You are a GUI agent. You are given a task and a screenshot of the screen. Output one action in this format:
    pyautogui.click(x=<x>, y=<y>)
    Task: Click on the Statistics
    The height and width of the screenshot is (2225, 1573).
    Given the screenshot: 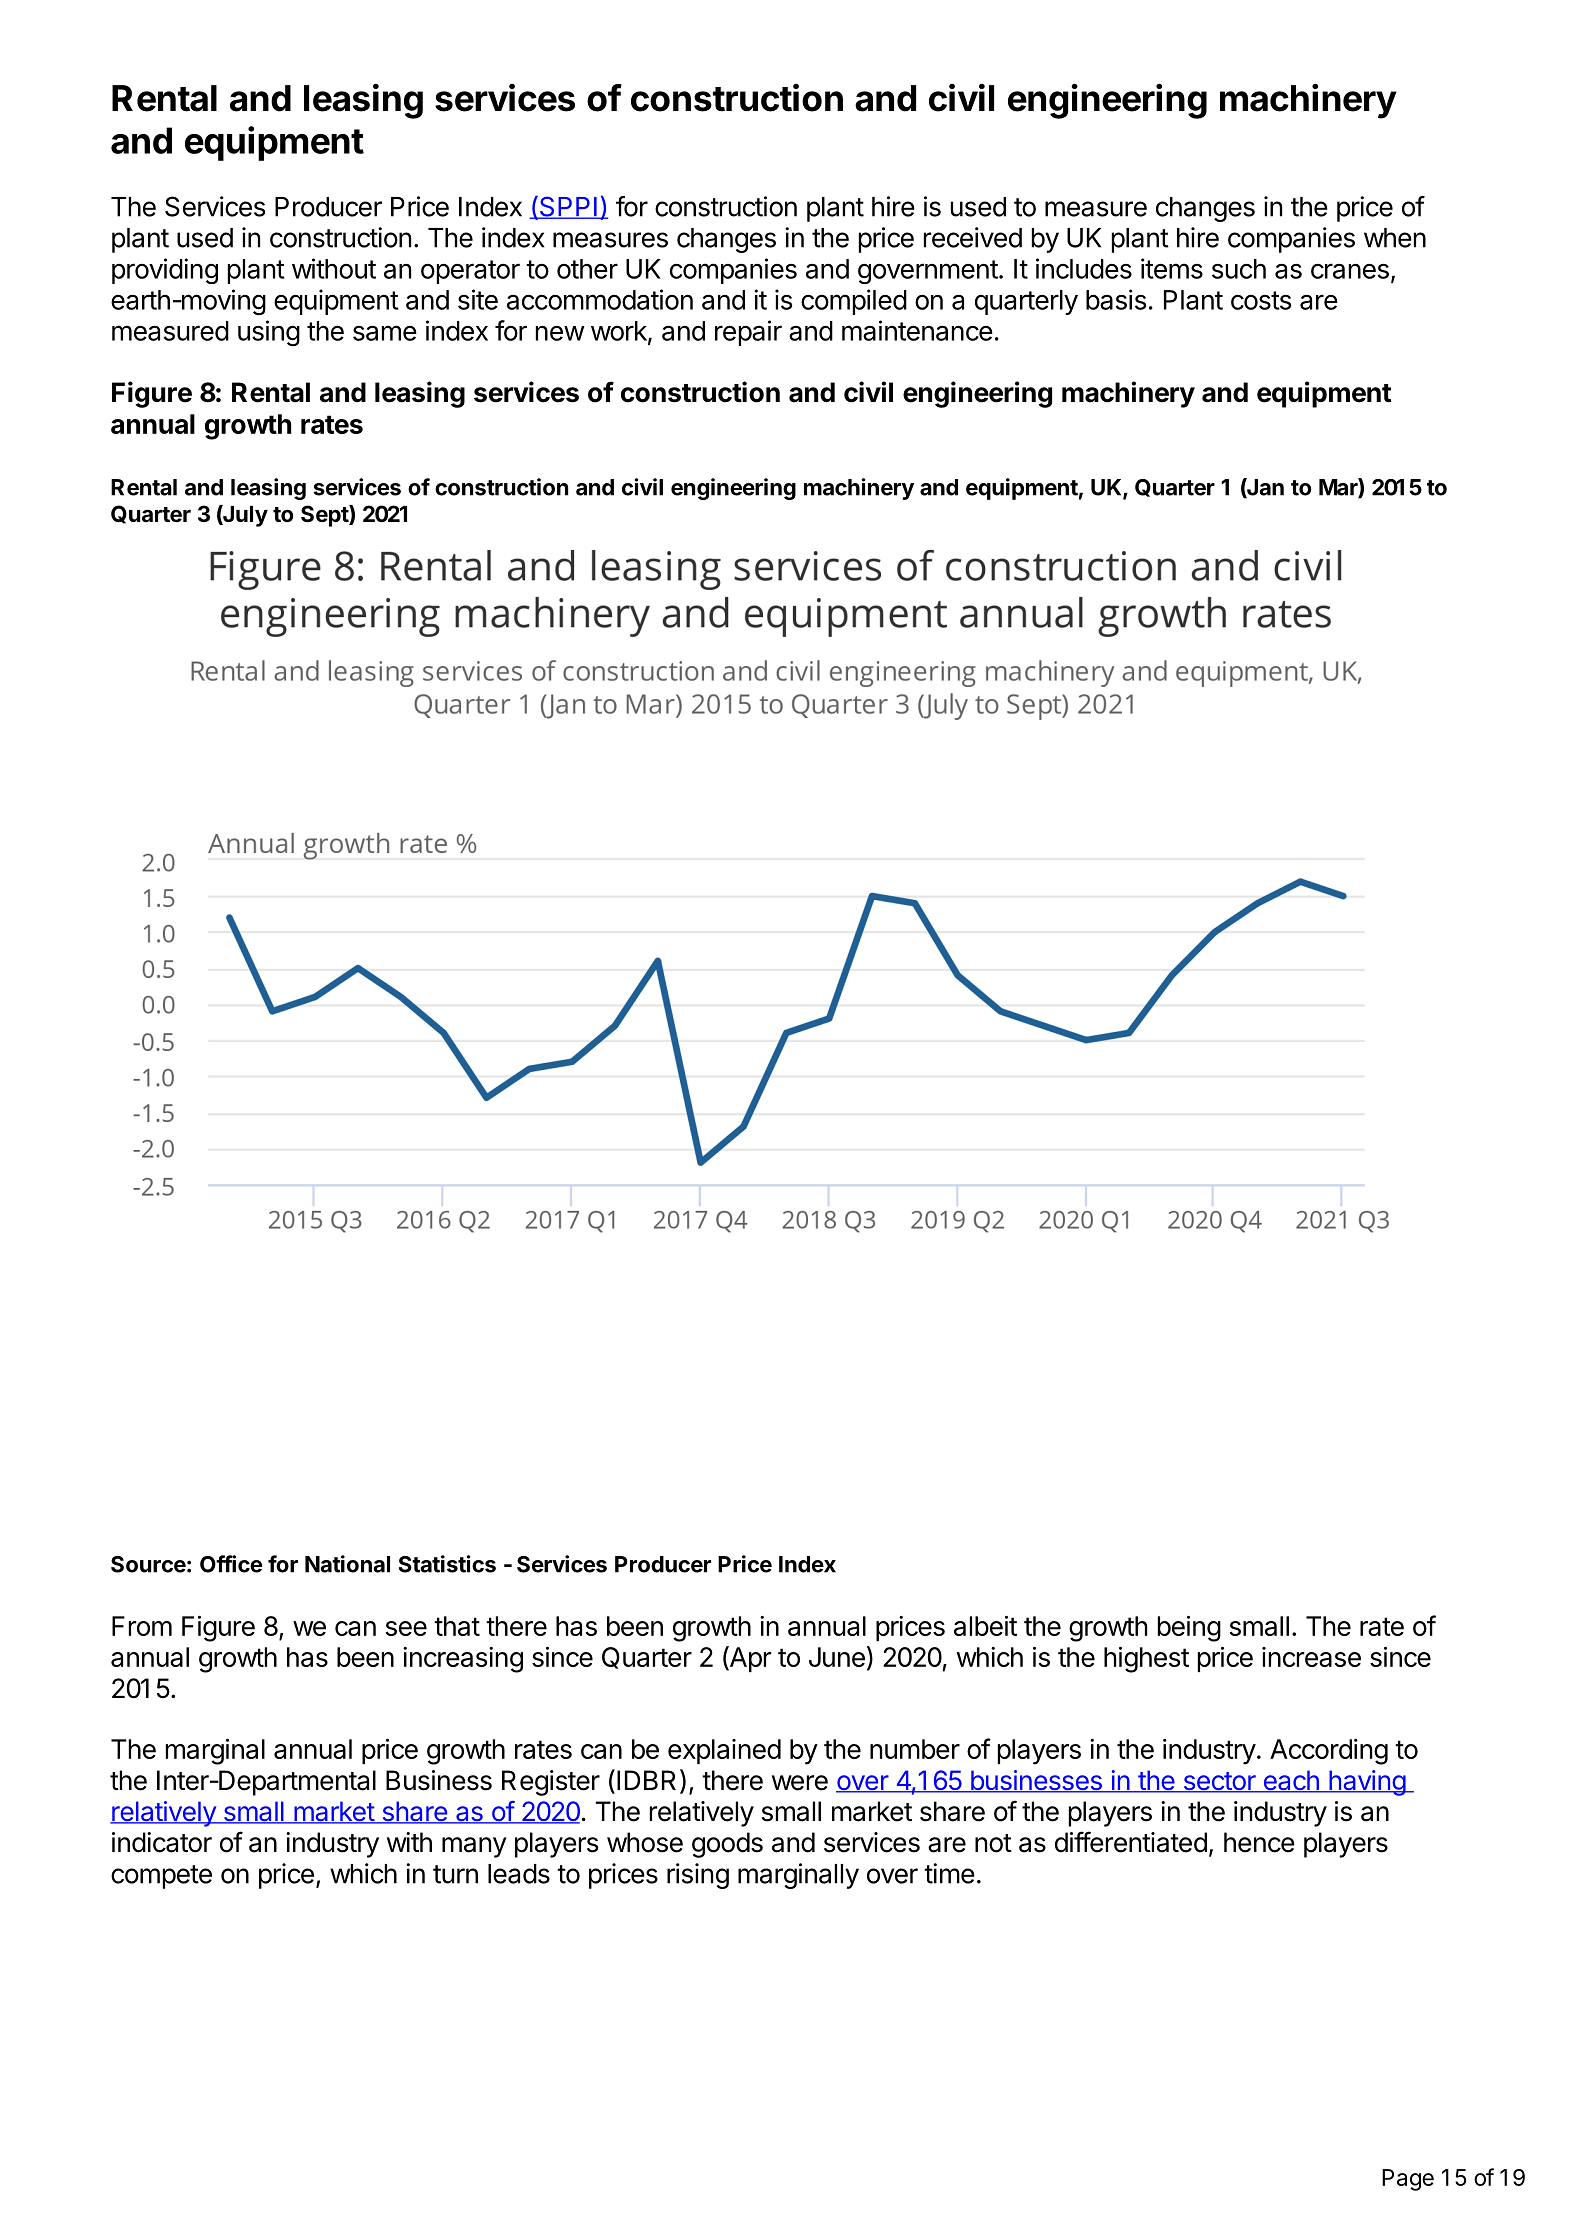 What is the action you would take?
    pyautogui.click(x=447, y=1564)
